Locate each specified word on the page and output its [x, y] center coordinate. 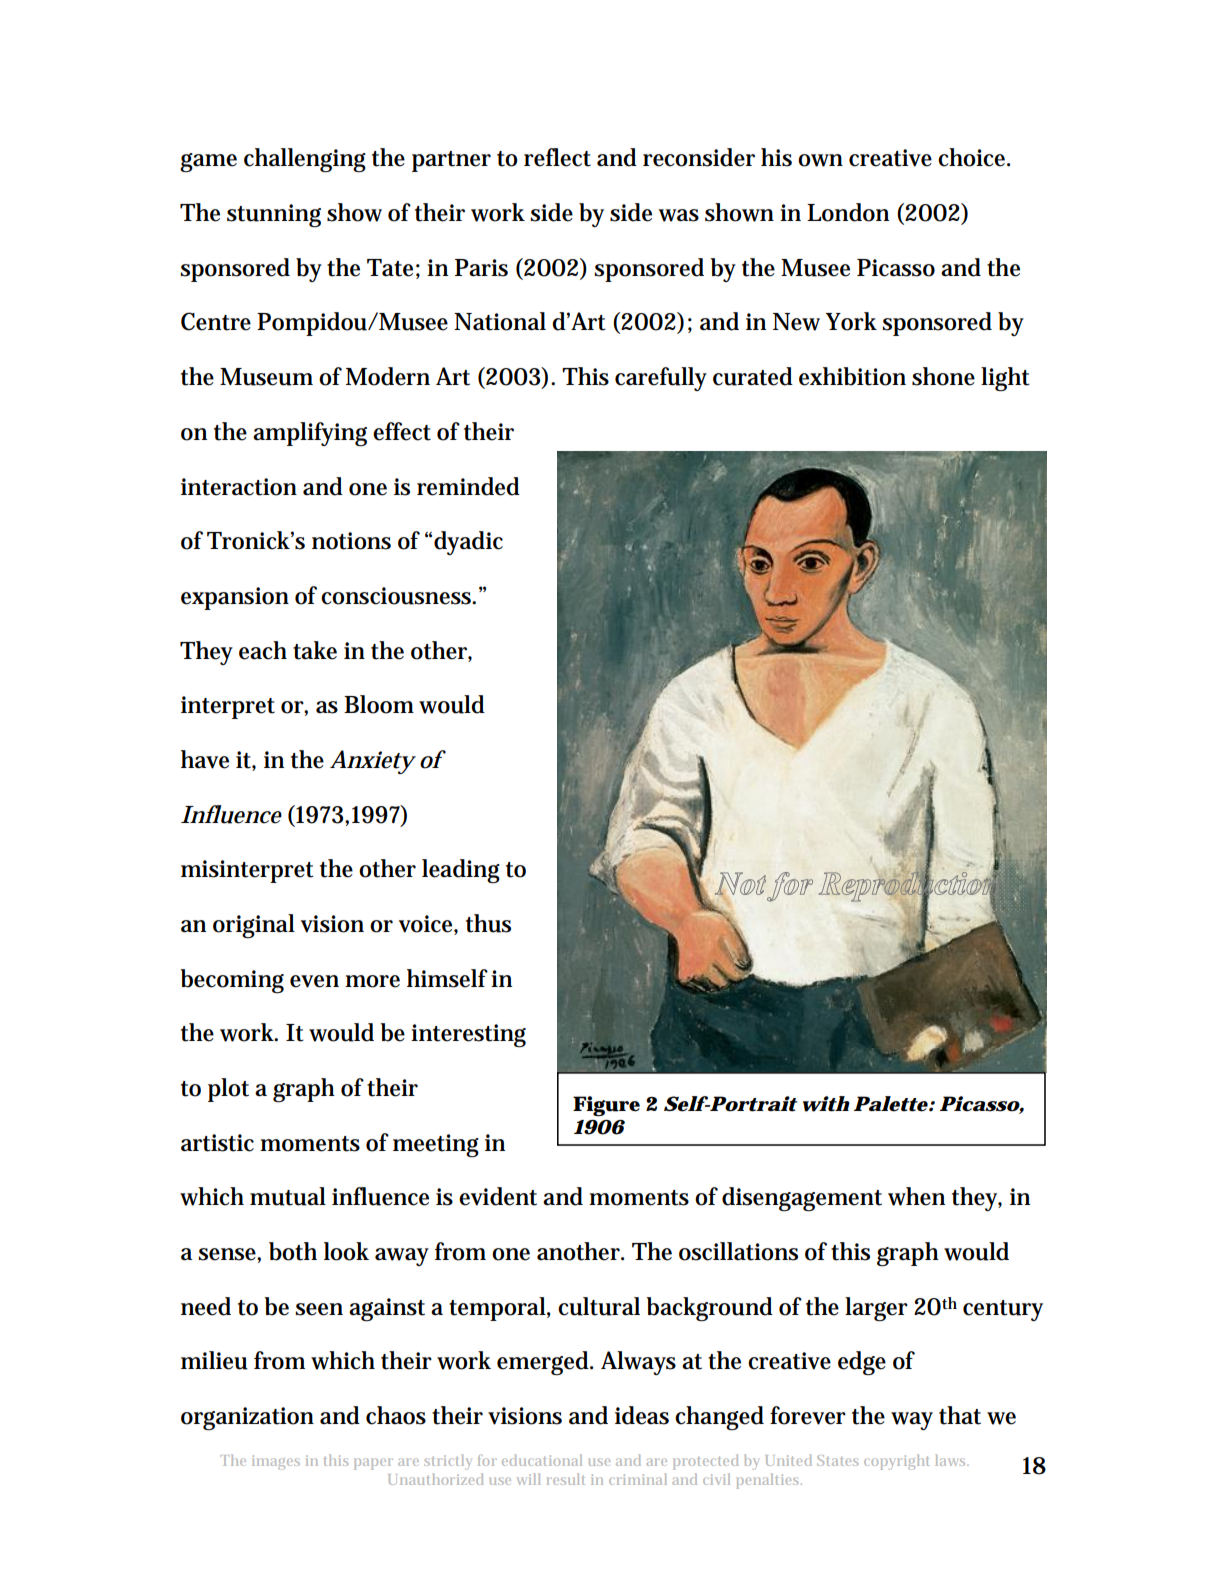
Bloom [379, 704]
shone [943, 376]
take [315, 650]
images [276, 1462]
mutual [288, 1196]
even [314, 981]
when [916, 1196]
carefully [661, 379]
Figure [606, 1106]
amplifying [310, 434]
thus [488, 923]
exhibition [852, 376]
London [848, 212]
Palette [891, 1104]
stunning [274, 216]
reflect [557, 157]
